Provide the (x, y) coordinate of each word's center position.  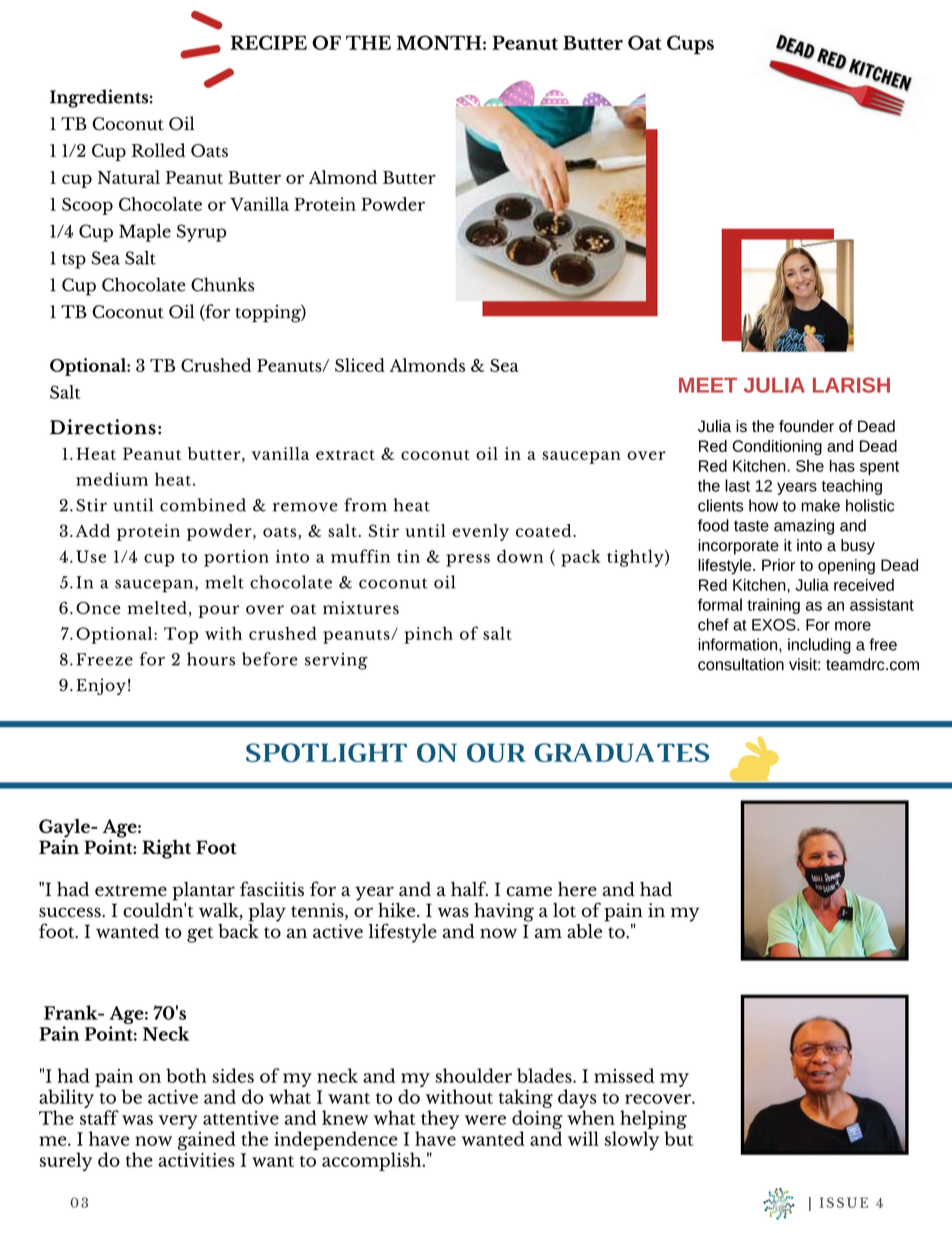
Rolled (158, 150)
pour (219, 611)
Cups (690, 45)
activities (196, 1158)
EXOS (775, 625)
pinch (428, 635)
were (485, 1120)
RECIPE (268, 42)
